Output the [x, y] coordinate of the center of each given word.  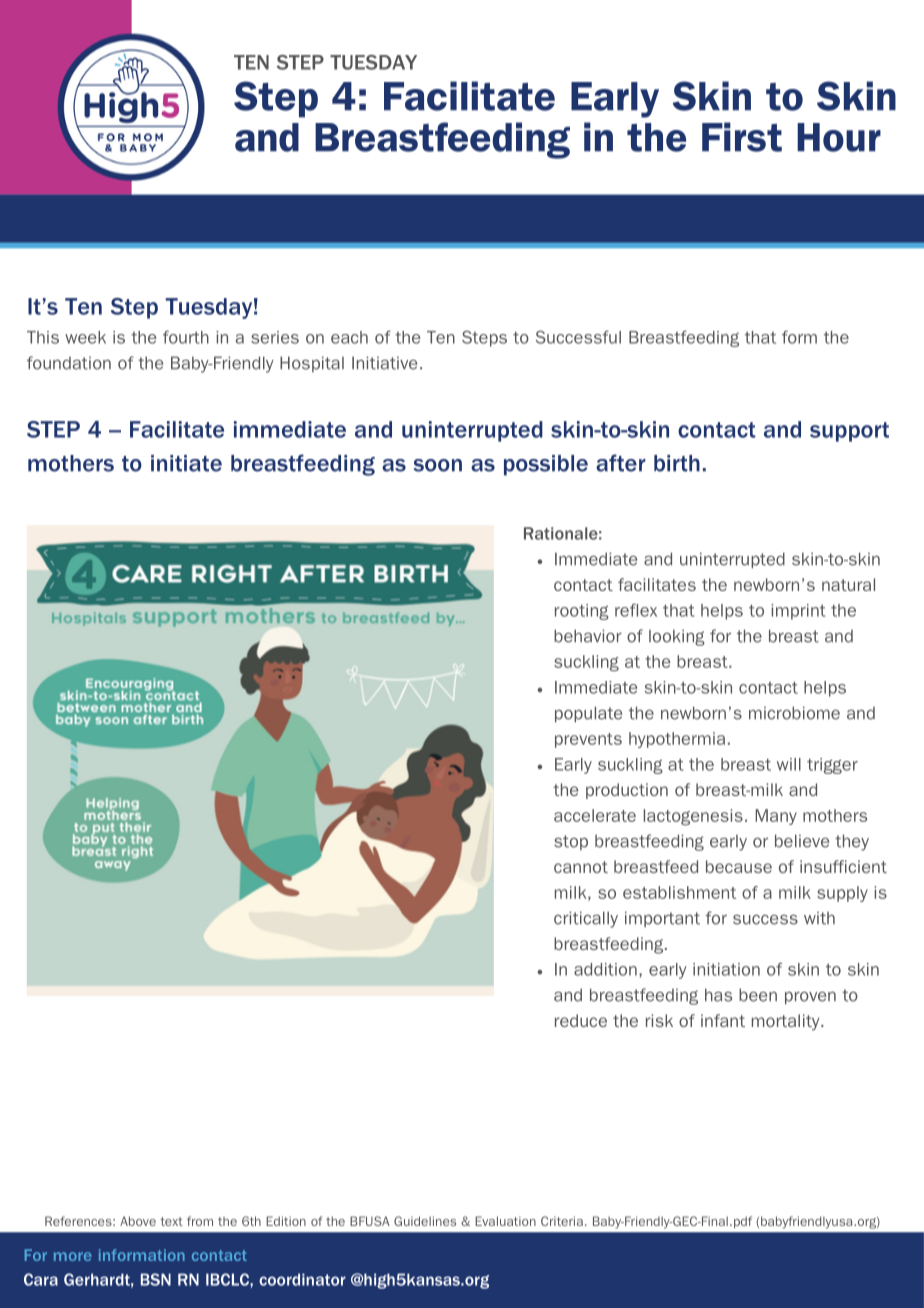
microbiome [794, 713]
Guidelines [425, 1221]
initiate [186, 463]
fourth [186, 337]
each [349, 337]
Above [138, 1221]
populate [588, 714]
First [742, 137]
